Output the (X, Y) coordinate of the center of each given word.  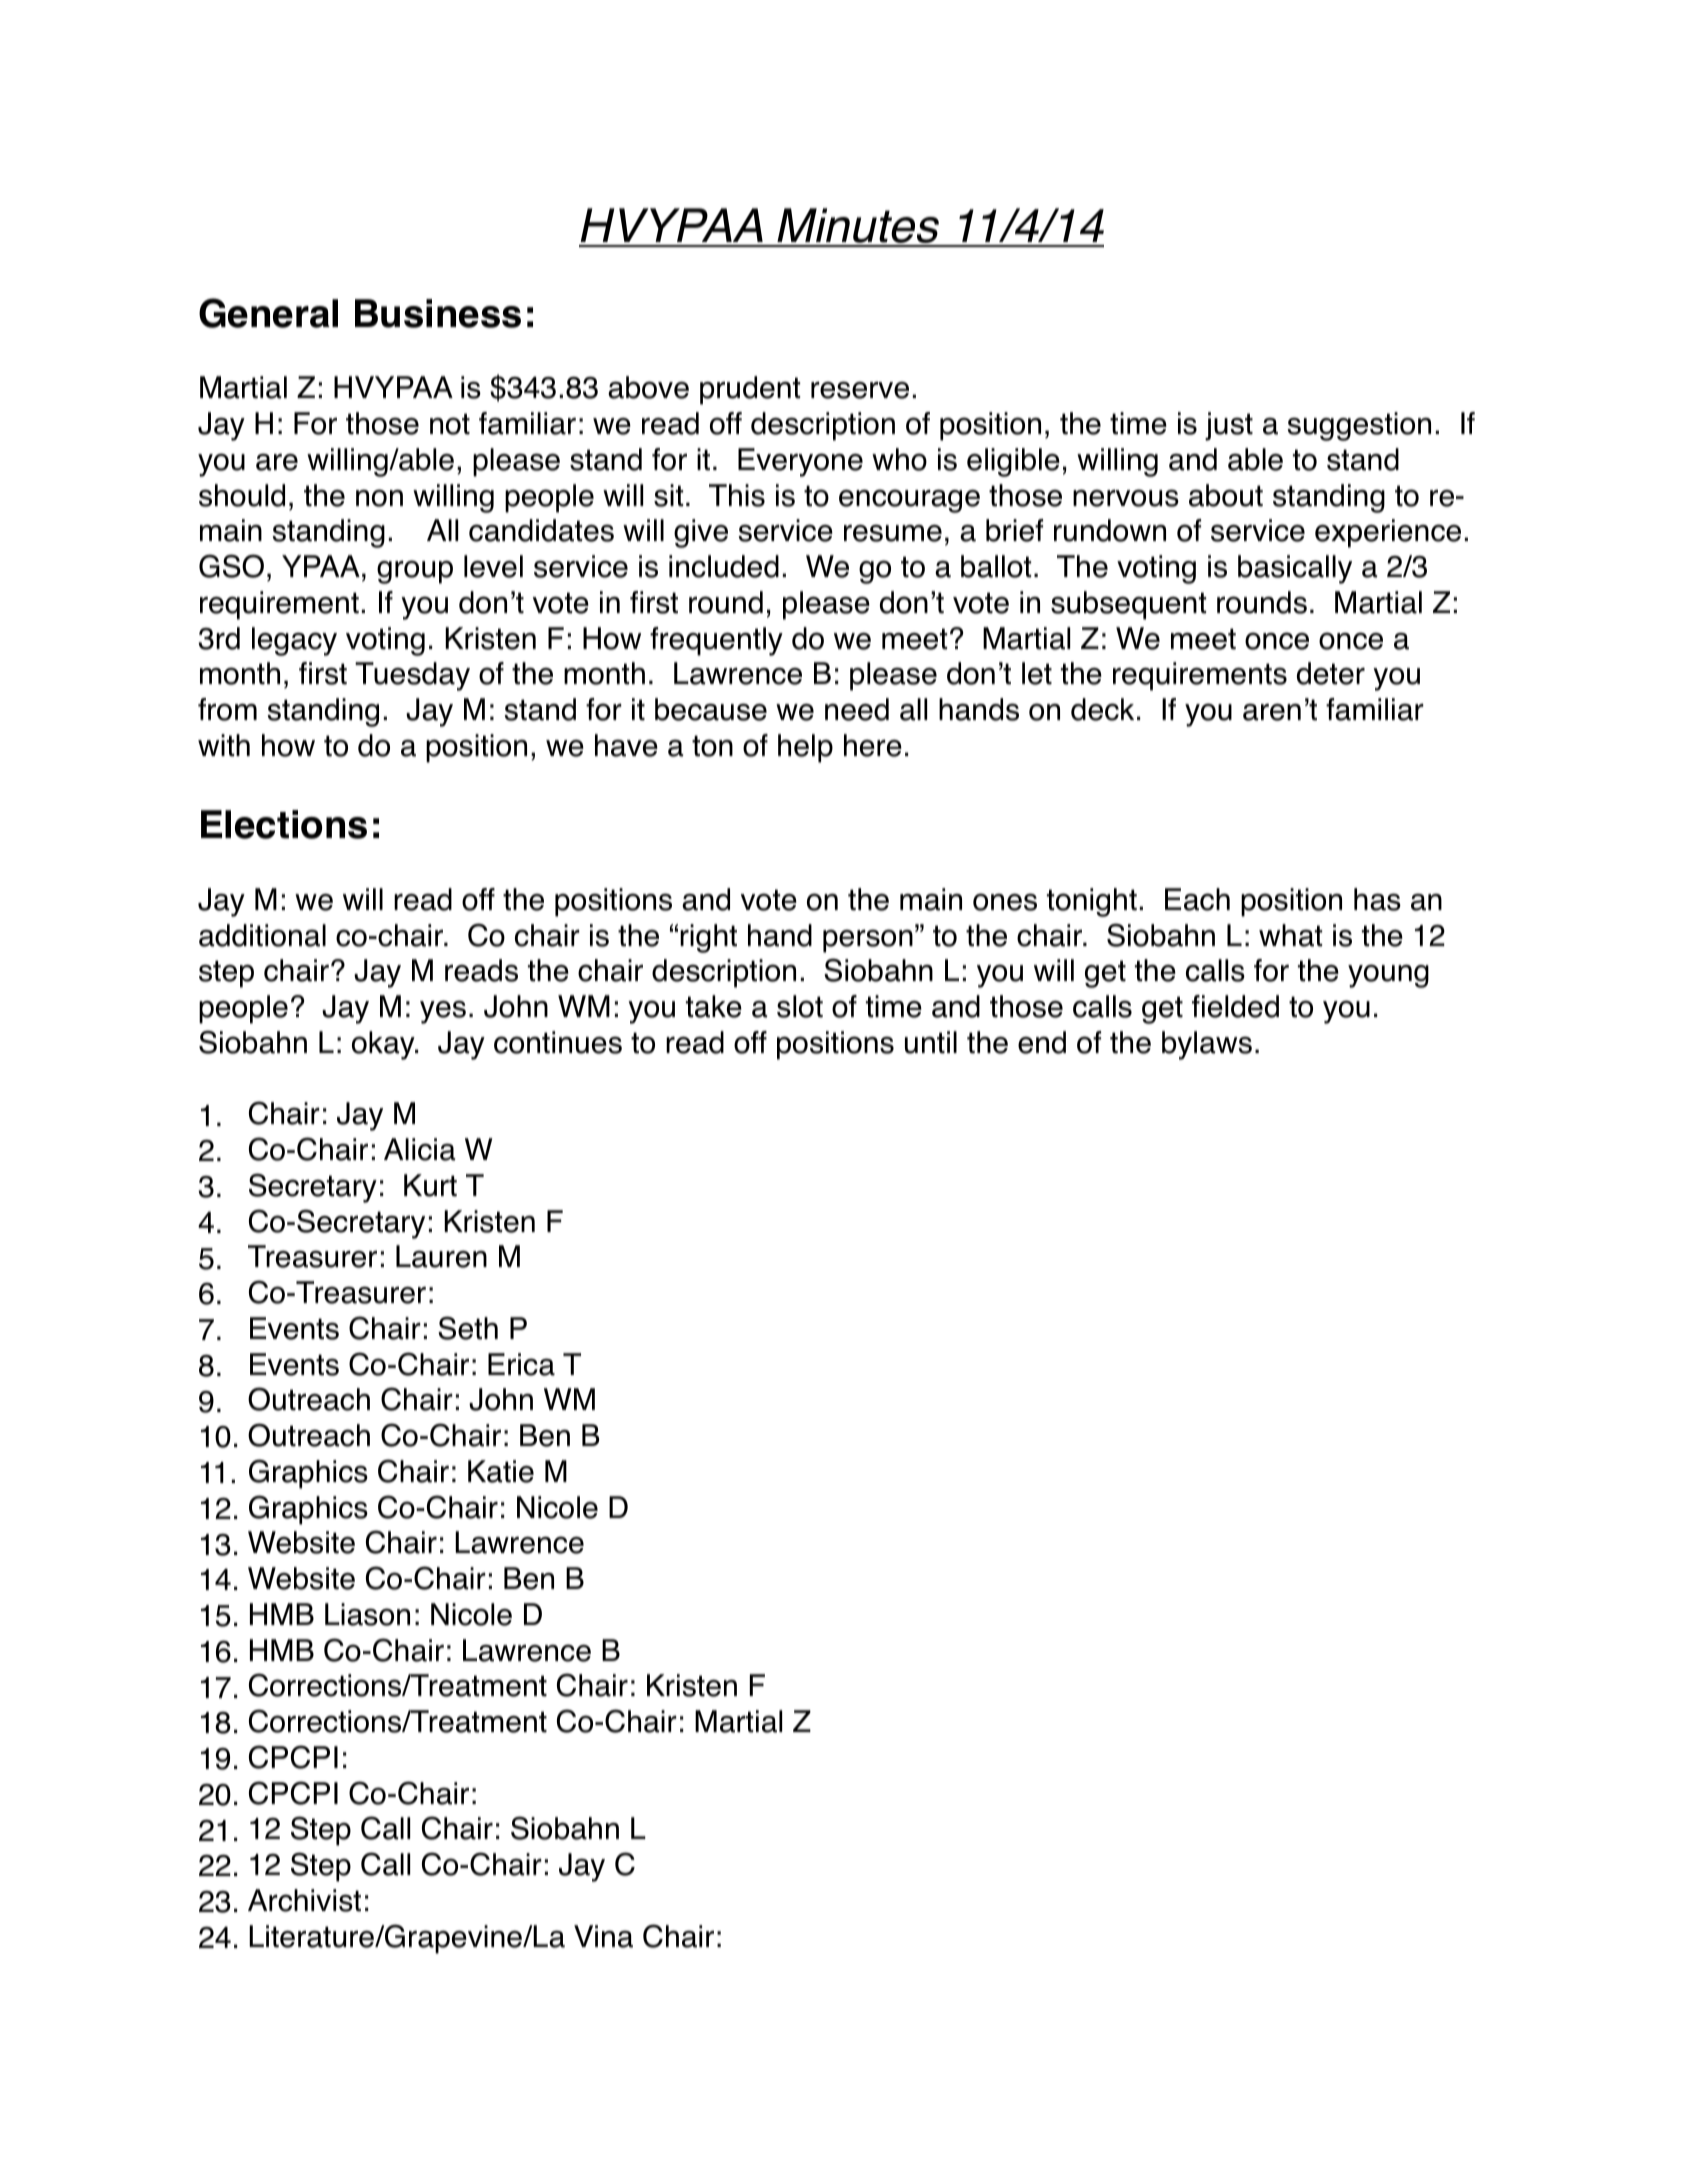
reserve (860, 390)
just (1229, 426)
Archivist (304, 1900)
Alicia (419, 1149)
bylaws (1207, 1045)
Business (438, 313)
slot (800, 1006)
